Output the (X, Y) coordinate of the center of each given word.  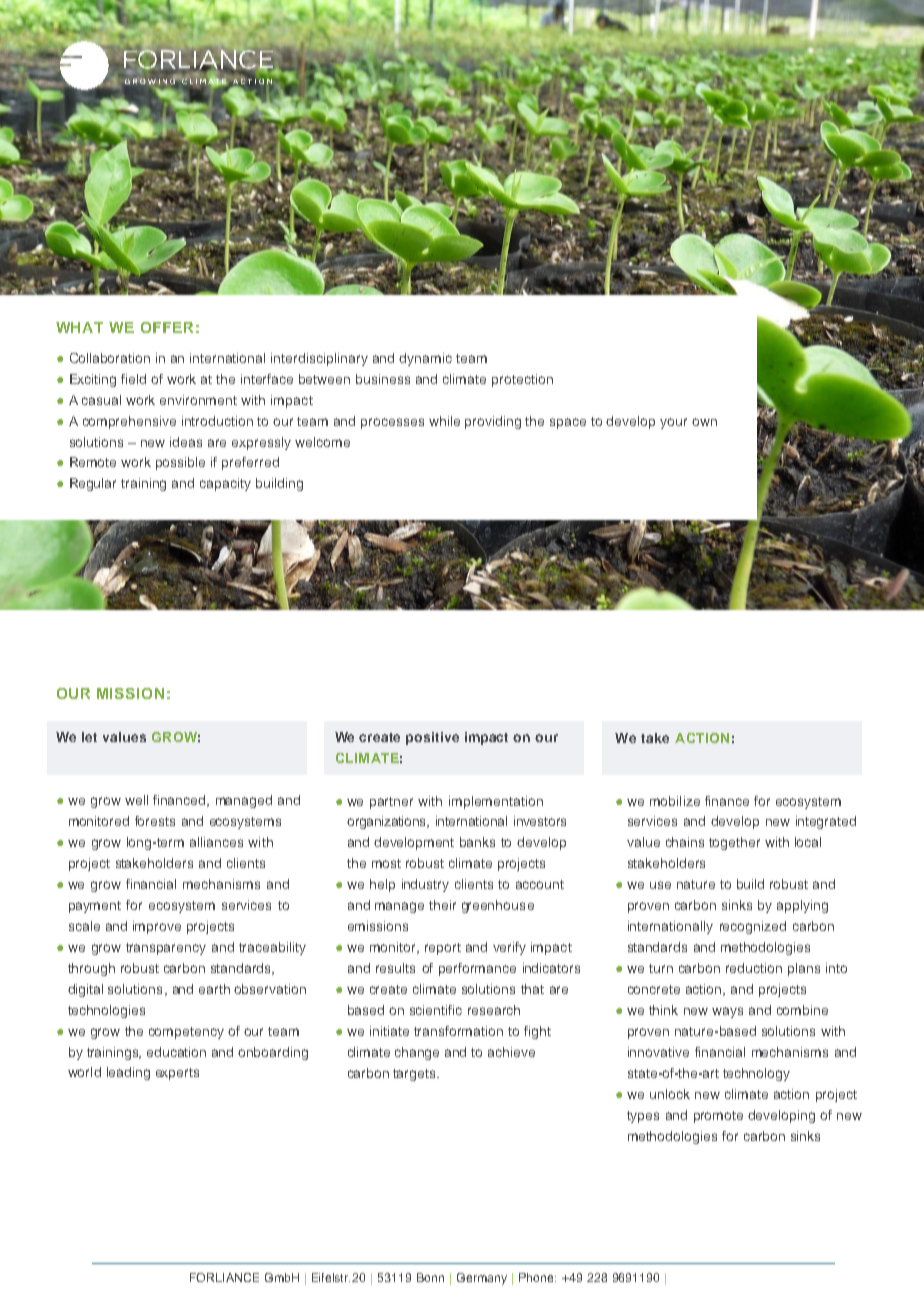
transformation (458, 1031)
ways (727, 1012)
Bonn (430, 1277)
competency (186, 1033)
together (734, 843)
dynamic (425, 359)
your (673, 423)
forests (155, 821)
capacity (225, 484)
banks (477, 842)
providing (493, 422)
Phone (537, 1277)
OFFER (167, 327)
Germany (482, 1279)
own (704, 422)
